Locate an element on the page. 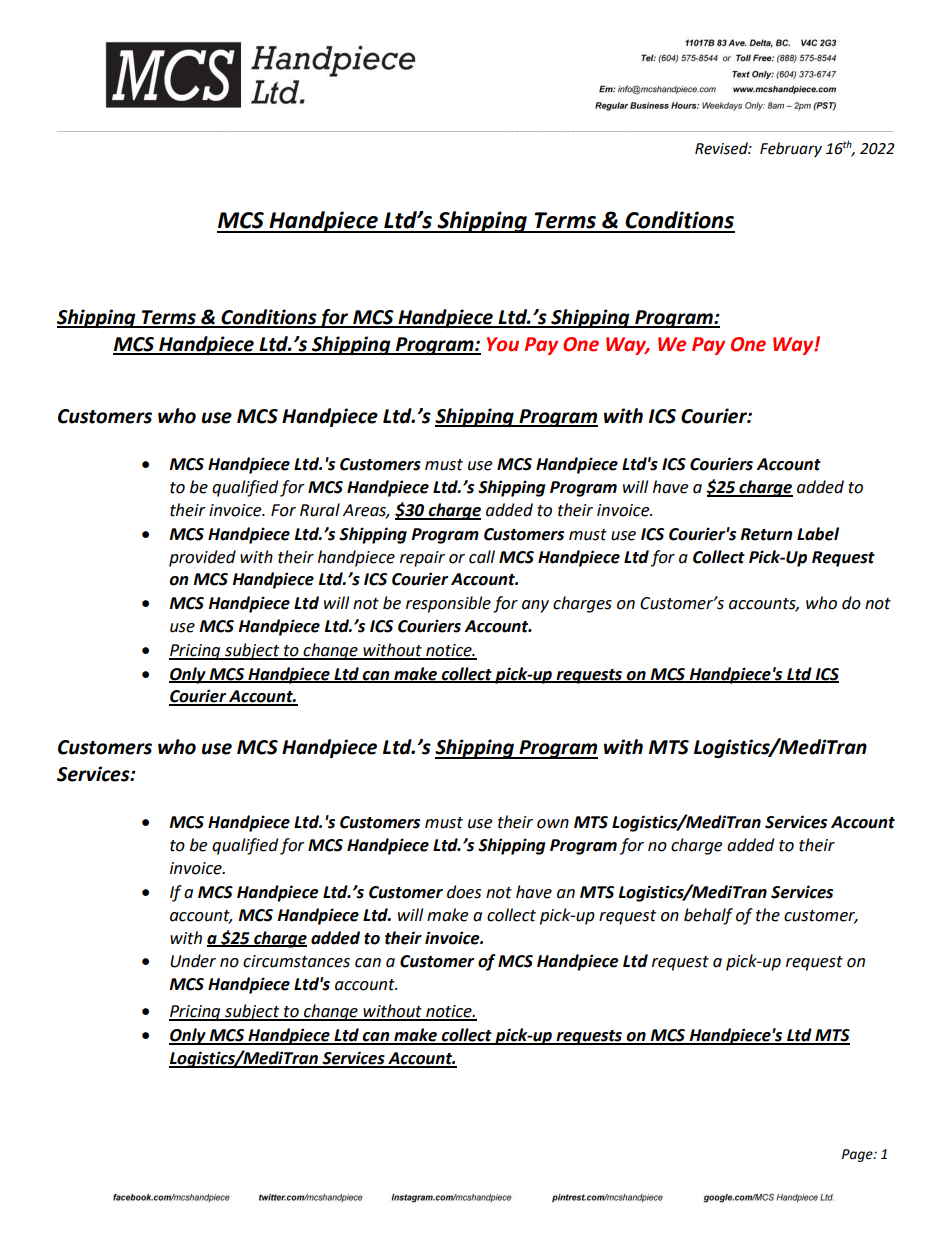 This document has height=1233, width=952. circumstances is located at coordinates (296, 961).
